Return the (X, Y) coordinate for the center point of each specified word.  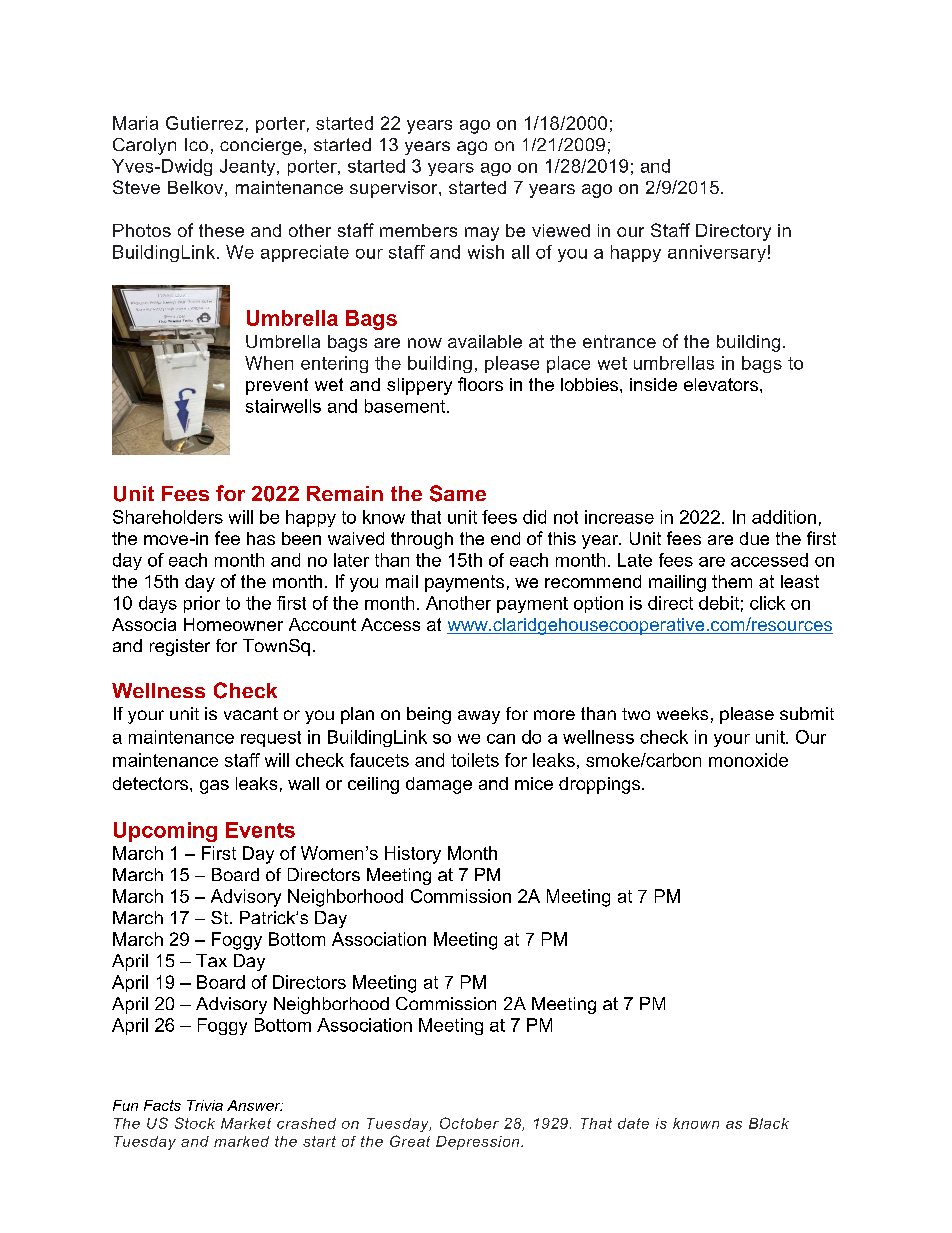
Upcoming (165, 832)
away (479, 717)
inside (653, 384)
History (413, 855)
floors (480, 384)
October (469, 1123)
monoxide (748, 760)
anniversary (717, 253)
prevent (277, 386)
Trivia (205, 1105)
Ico (196, 144)
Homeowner (233, 624)
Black (769, 1123)
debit (719, 603)
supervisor (395, 189)
